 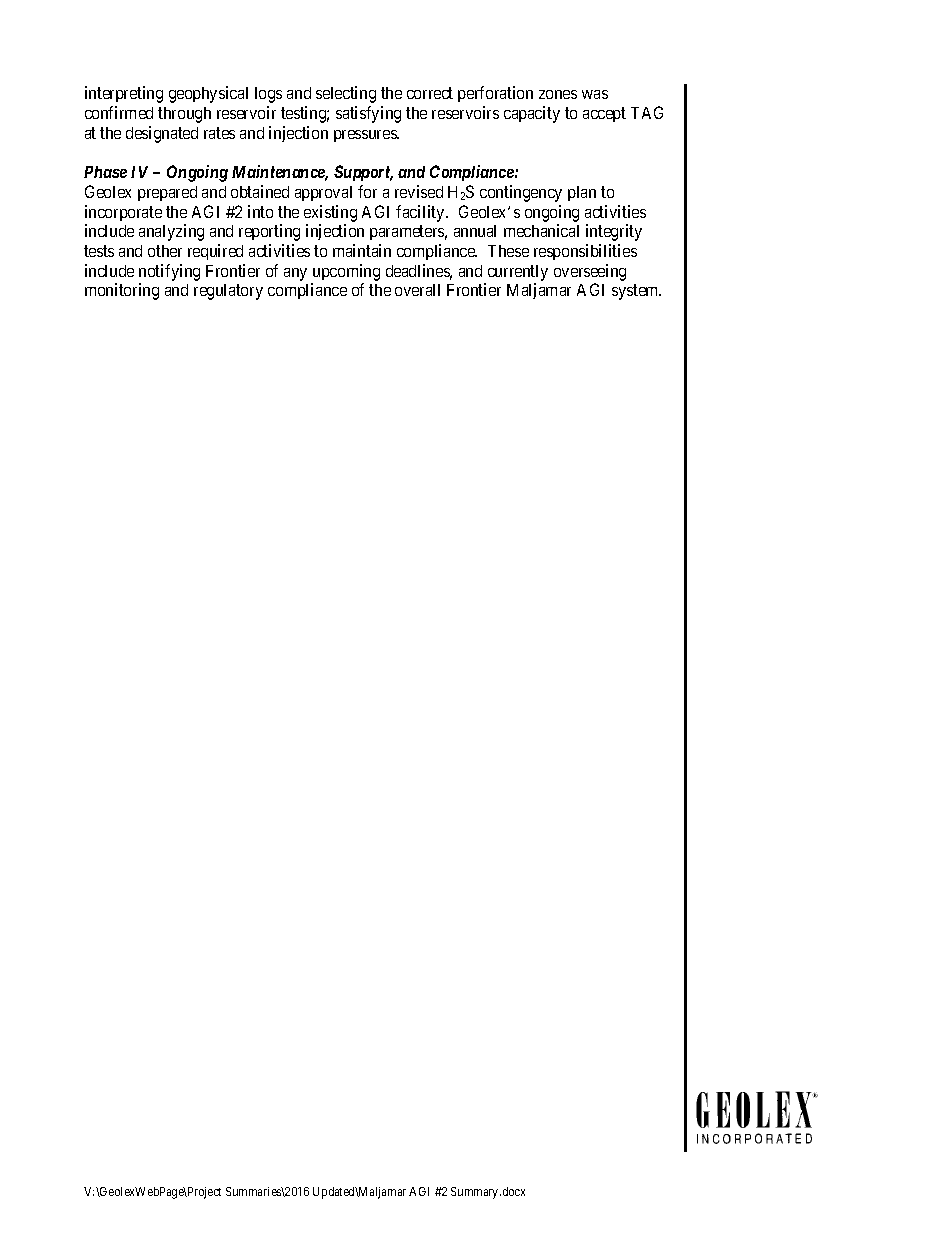 What do you see at coordinates (105, 172) in the screenshot?
I see `Phase` at bounding box center [105, 172].
